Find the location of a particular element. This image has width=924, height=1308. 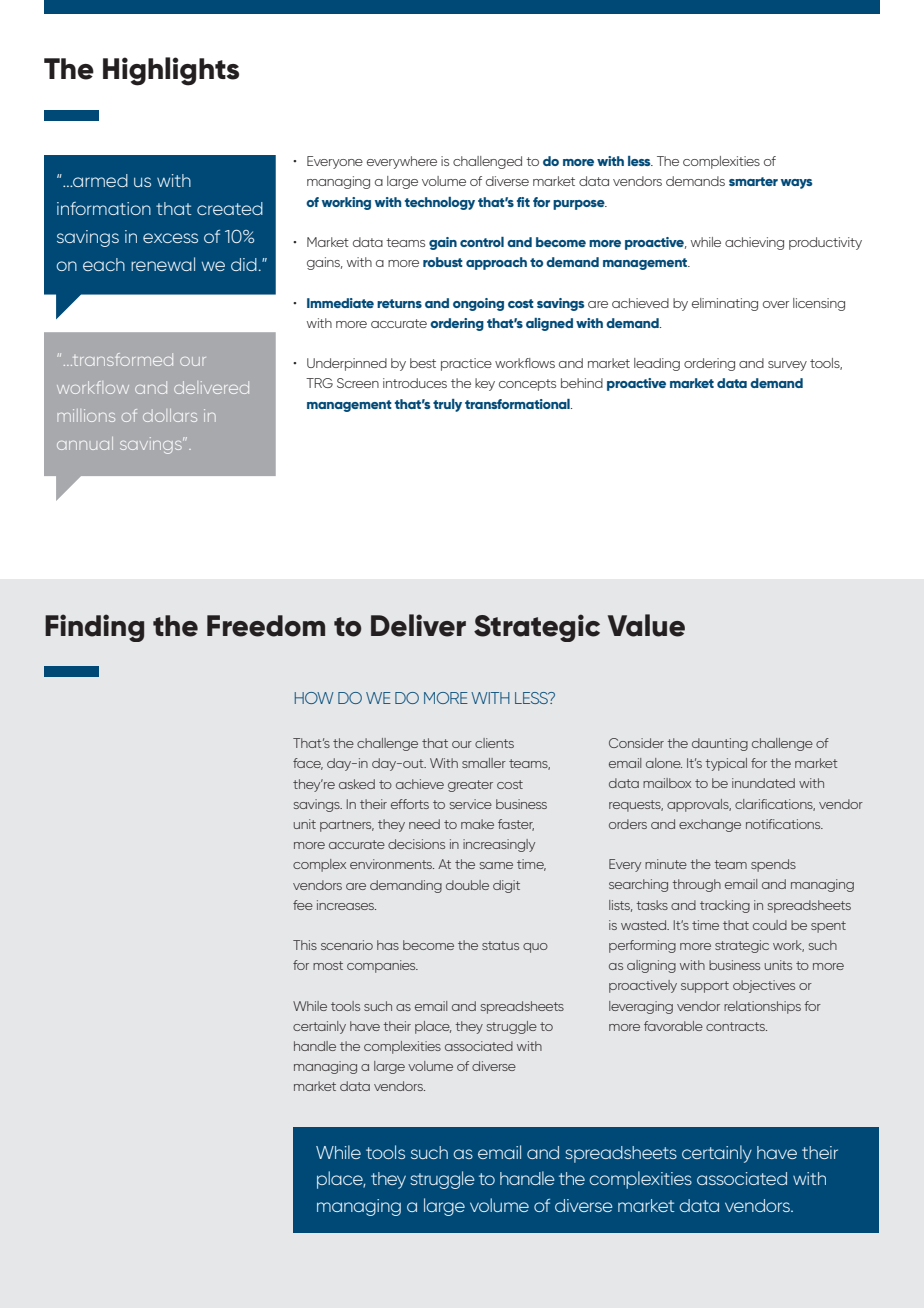

Highlights is located at coordinates (171, 71).
